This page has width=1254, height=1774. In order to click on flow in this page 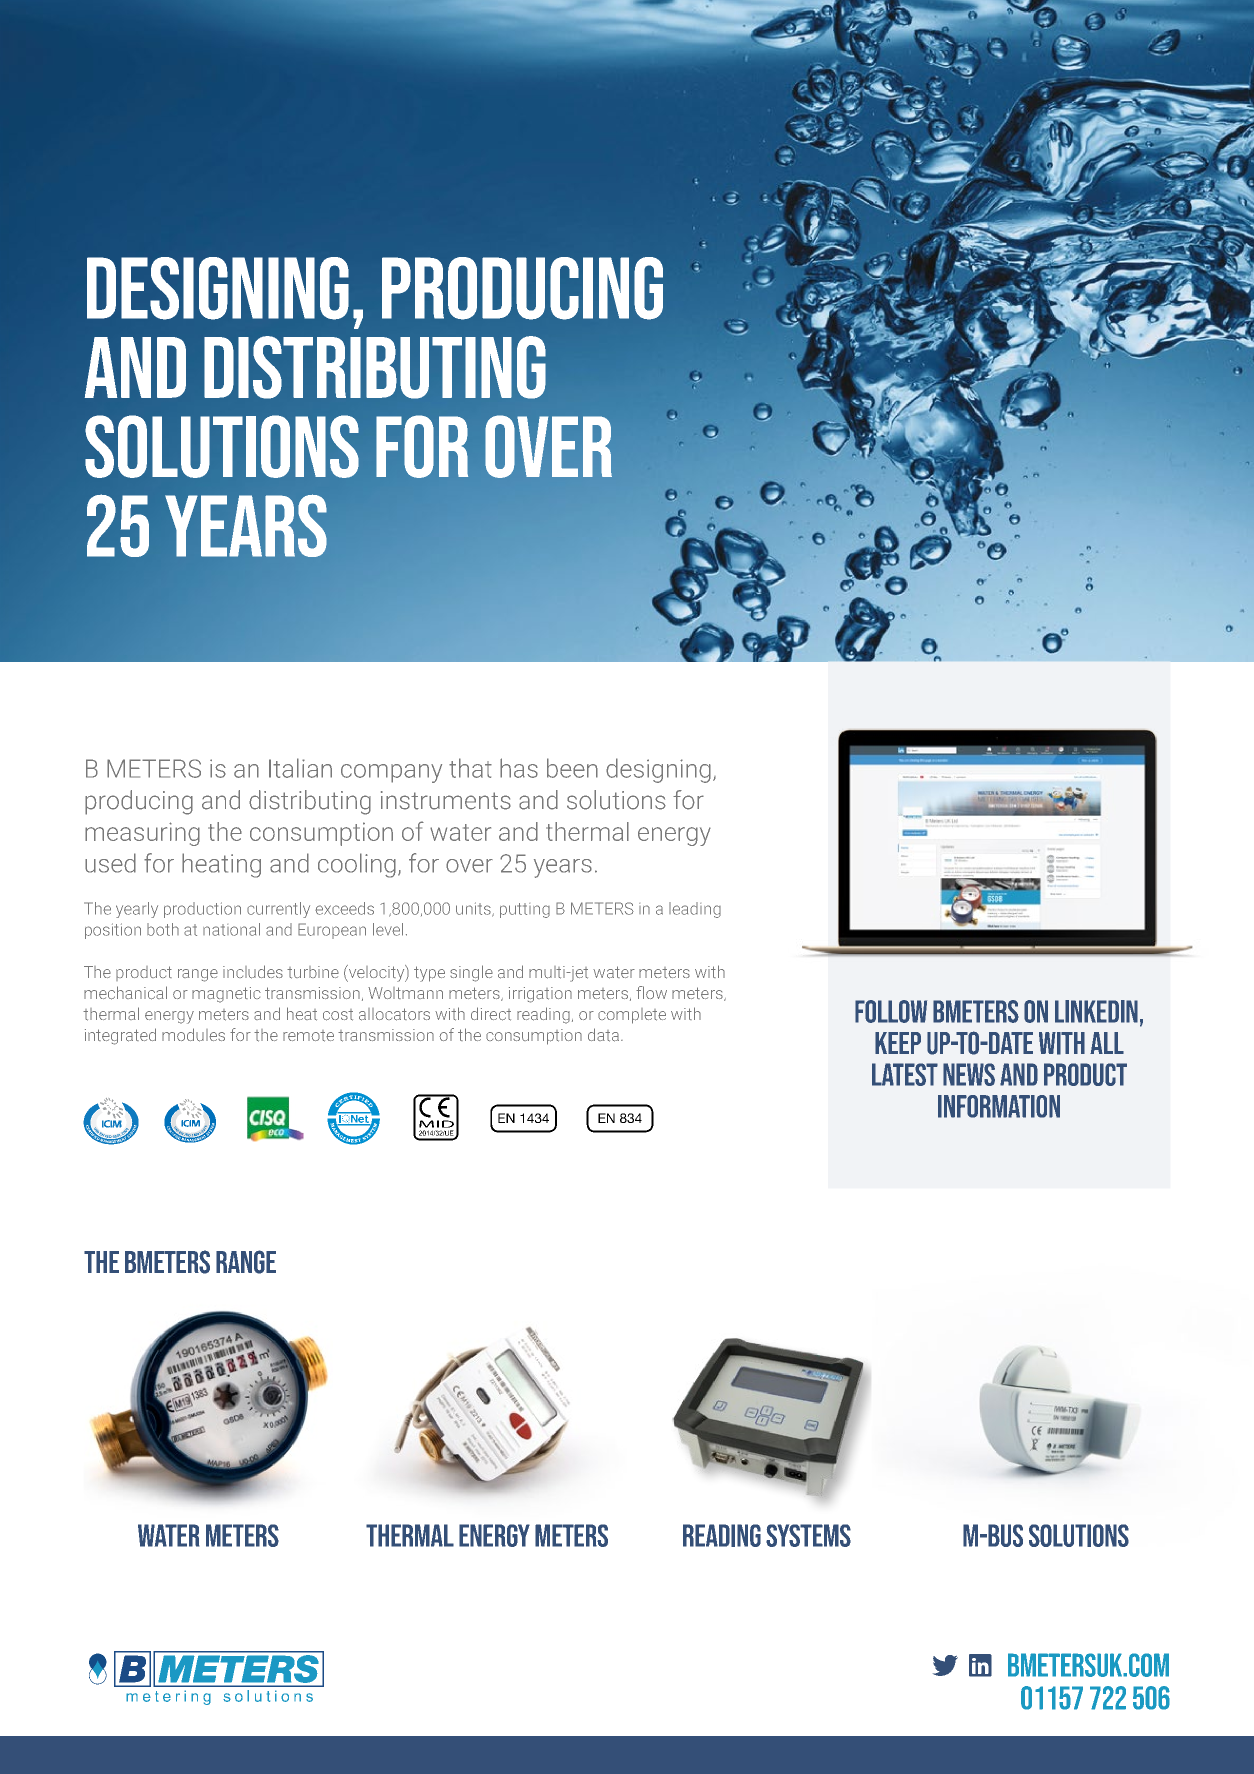, I will do `click(651, 992)`.
